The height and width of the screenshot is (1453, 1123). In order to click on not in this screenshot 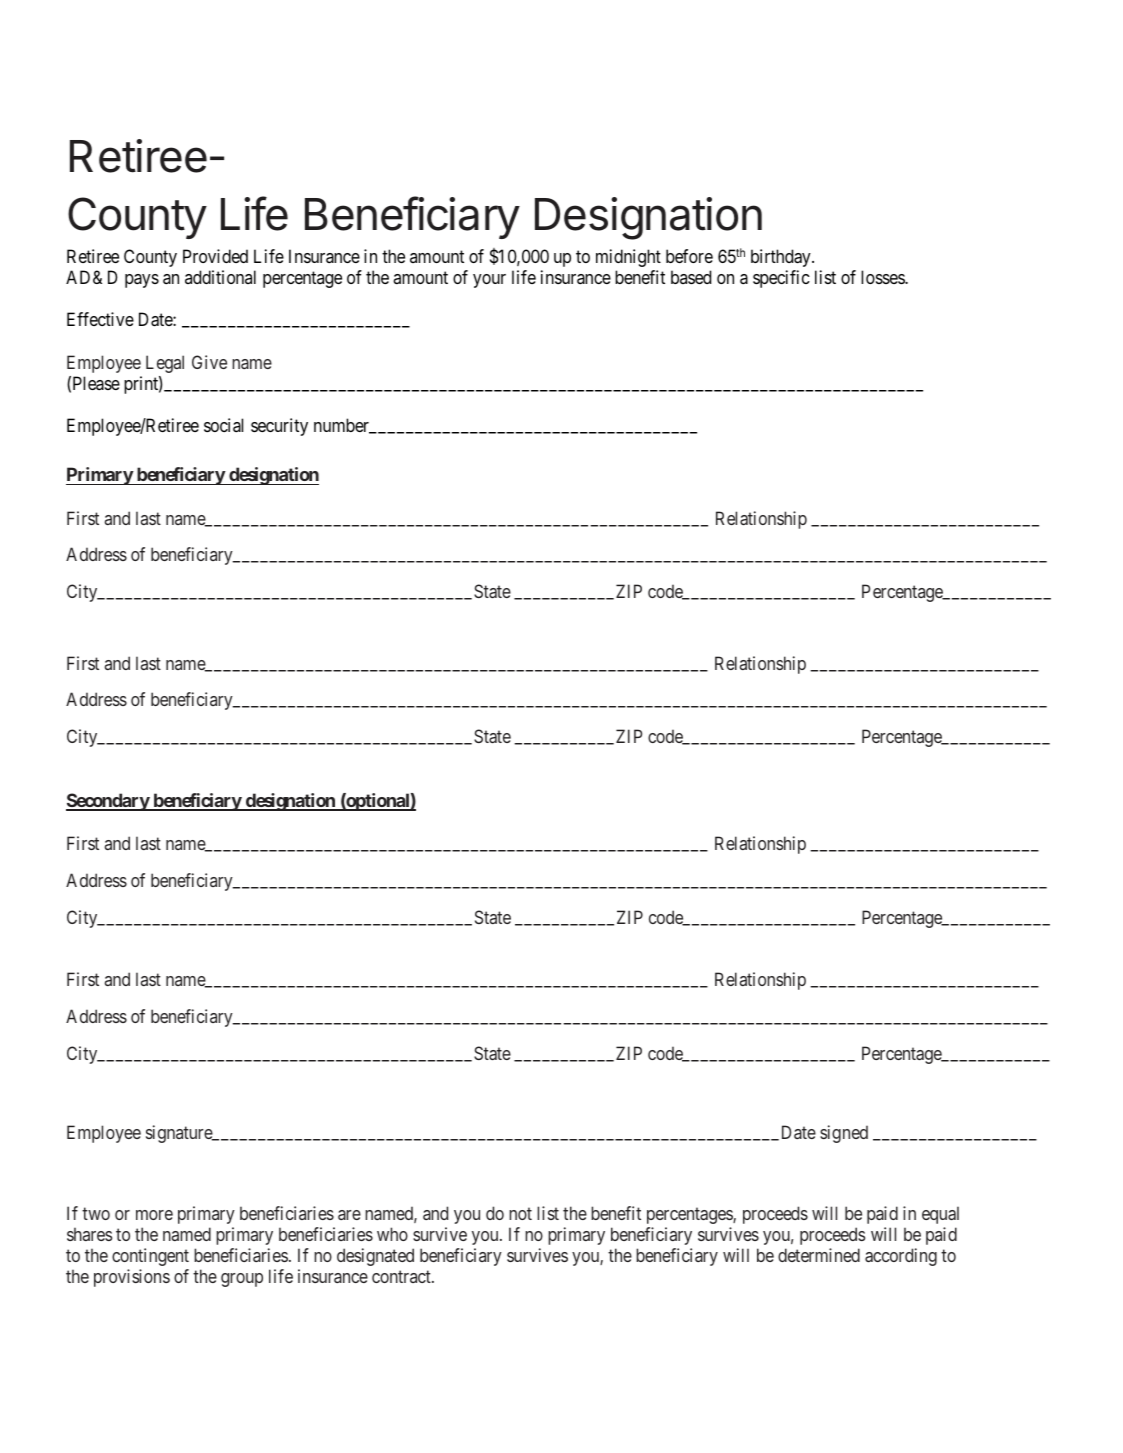, I will do `click(520, 1213)`.
